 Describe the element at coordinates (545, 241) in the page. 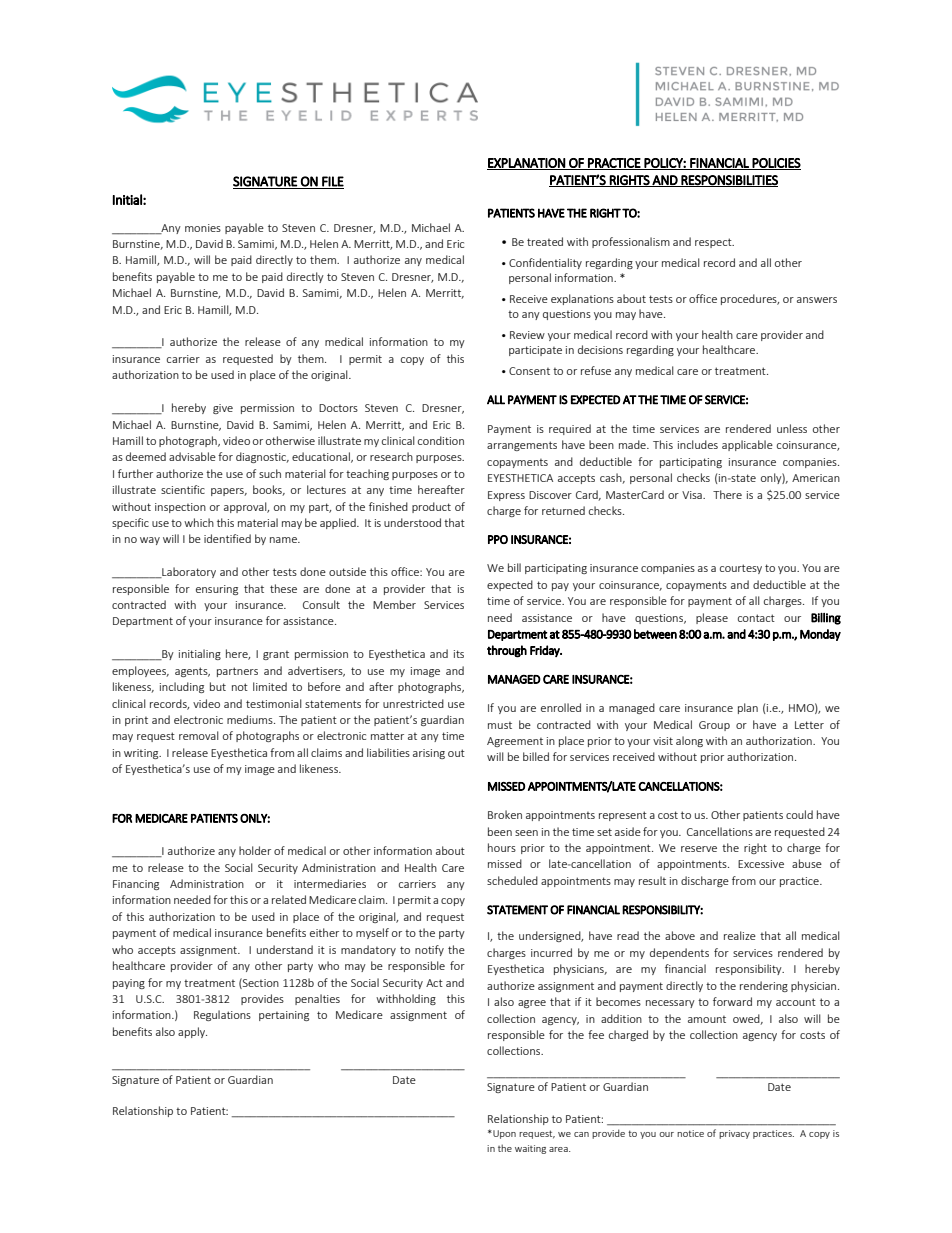

I see `treated` at that location.
